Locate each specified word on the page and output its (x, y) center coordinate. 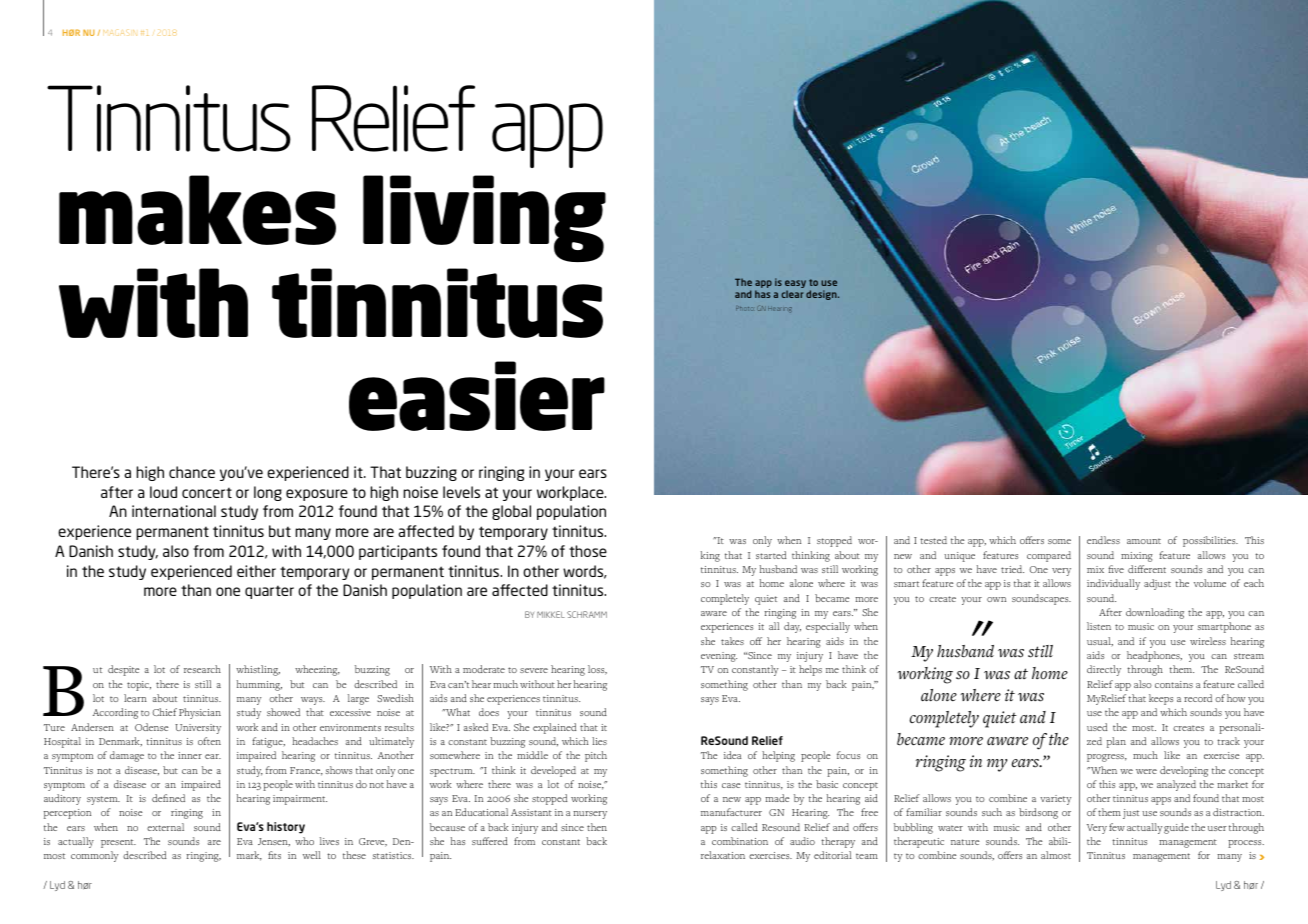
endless (1103, 540)
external (165, 827)
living (484, 218)
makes (197, 210)
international (174, 511)
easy (795, 284)
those (588, 551)
